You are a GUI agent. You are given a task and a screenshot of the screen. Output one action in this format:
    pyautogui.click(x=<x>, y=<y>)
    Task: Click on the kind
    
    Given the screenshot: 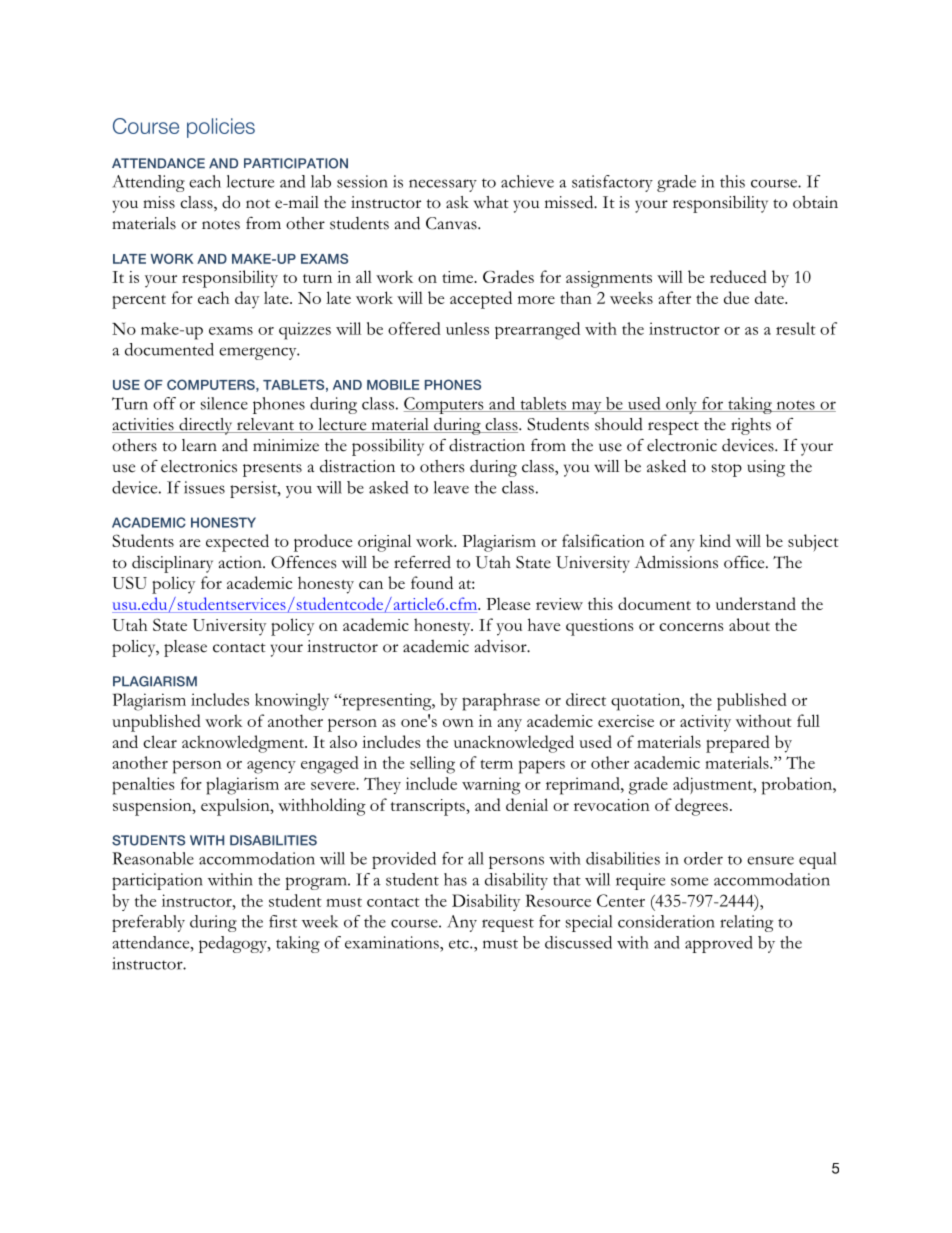 What is the action you would take?
    pyautogui.click(x=715, y=540)
